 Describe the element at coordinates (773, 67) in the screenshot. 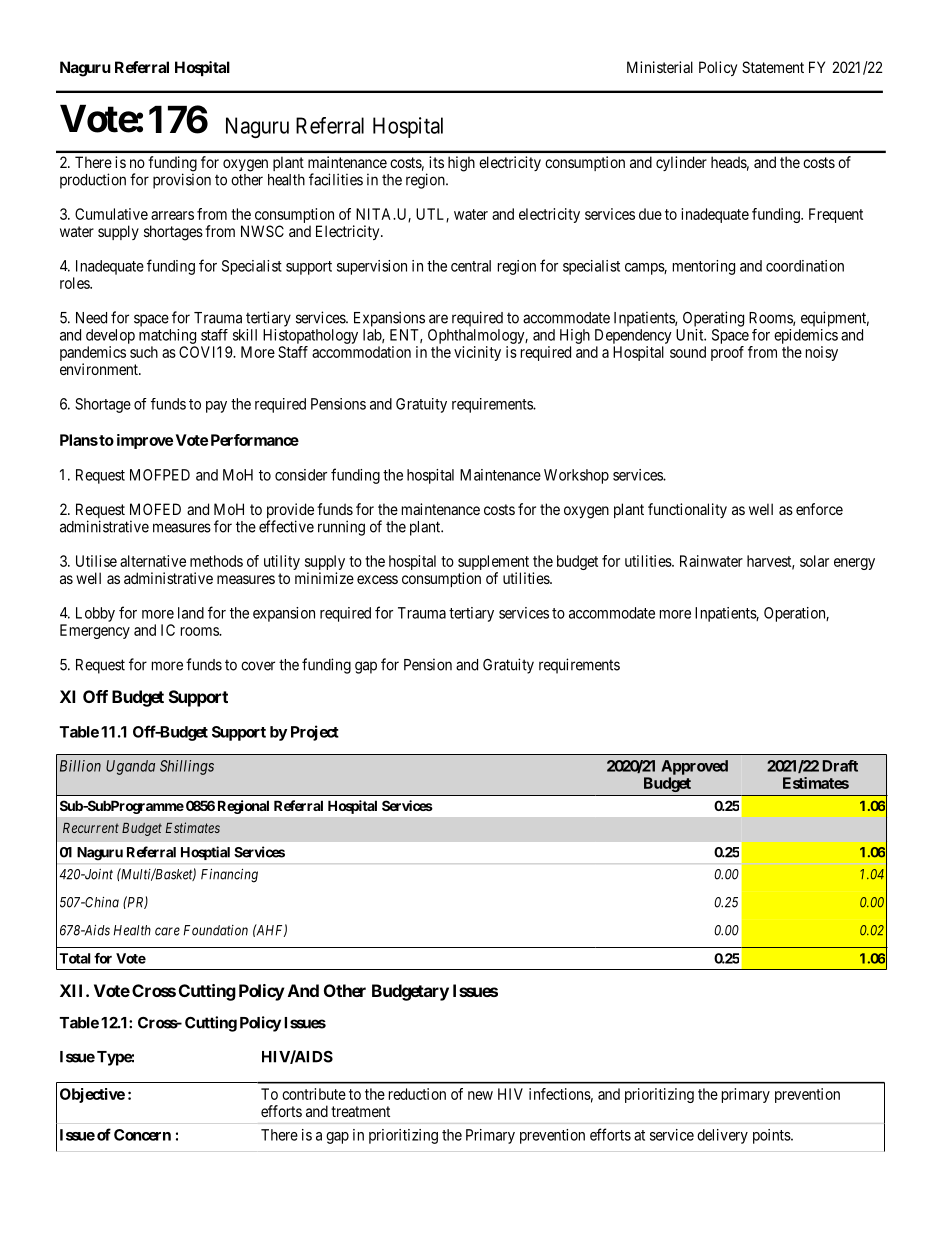

I see `Statement` at that location.
